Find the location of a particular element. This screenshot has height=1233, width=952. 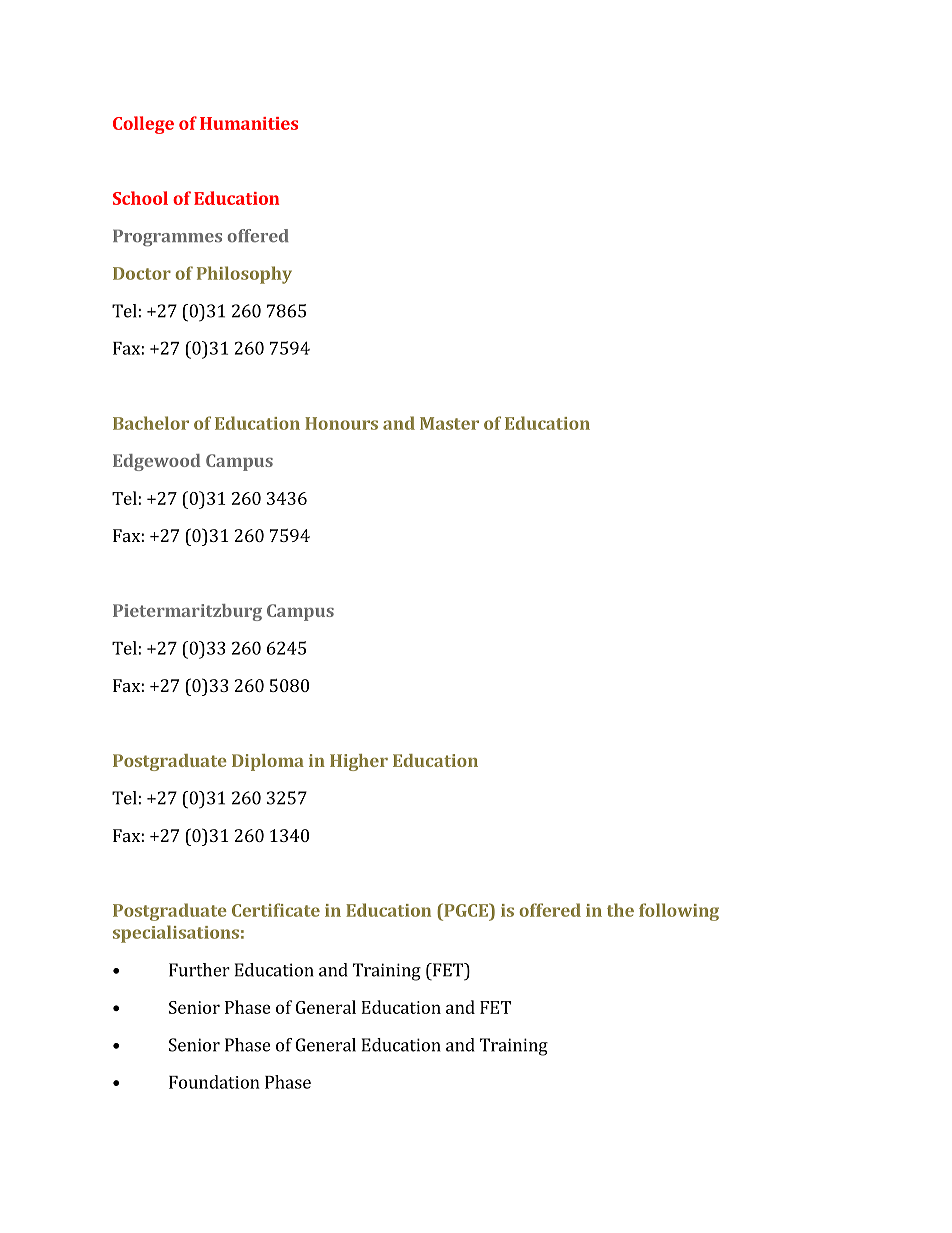

Philosophy is located at coordinates (244, 275).
